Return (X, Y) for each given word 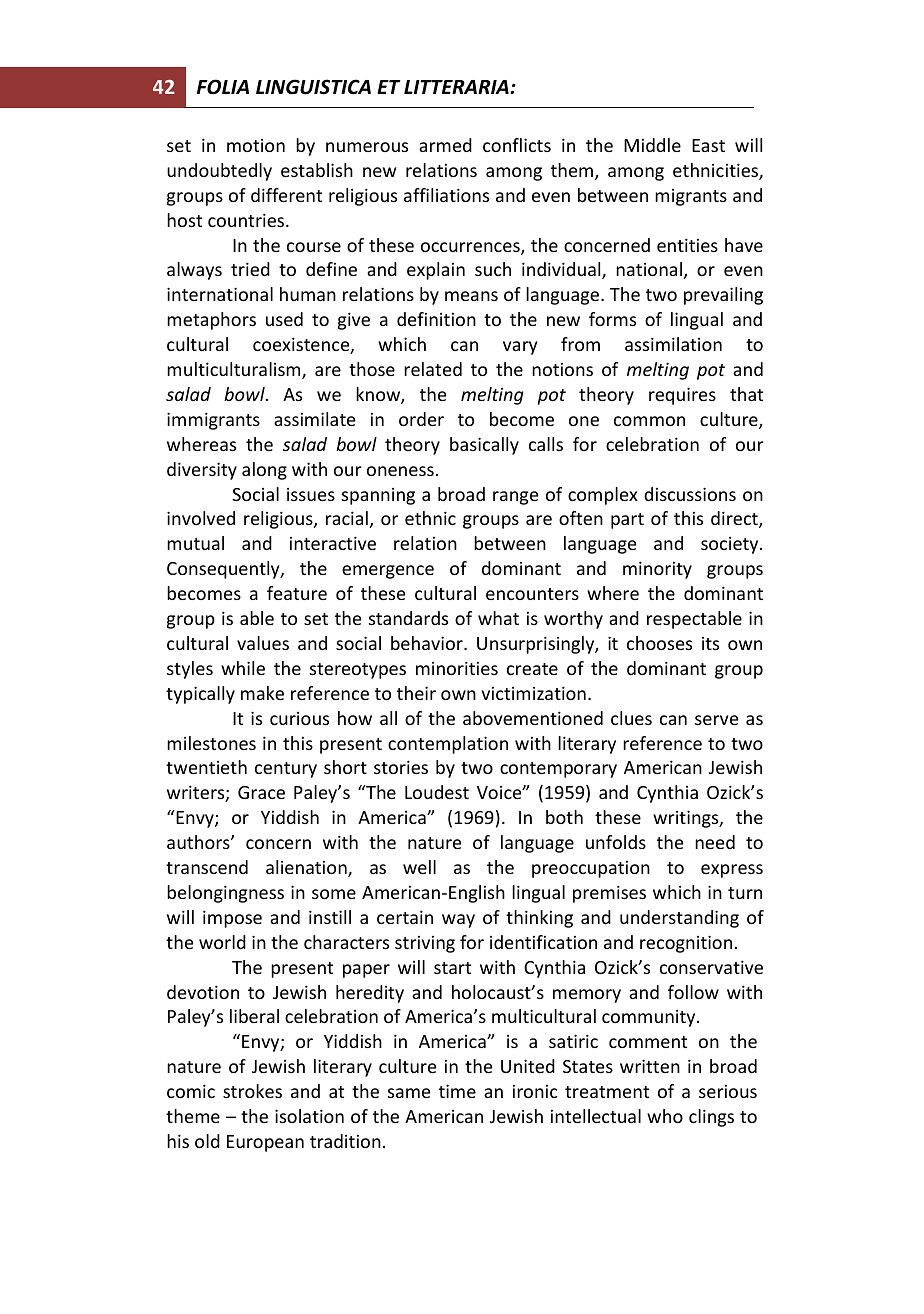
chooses (659, 643)
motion (256, 145)
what (498, 618)
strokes (252, 1091)
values (263, 643)
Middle (652, 145)
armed (445, 145)
